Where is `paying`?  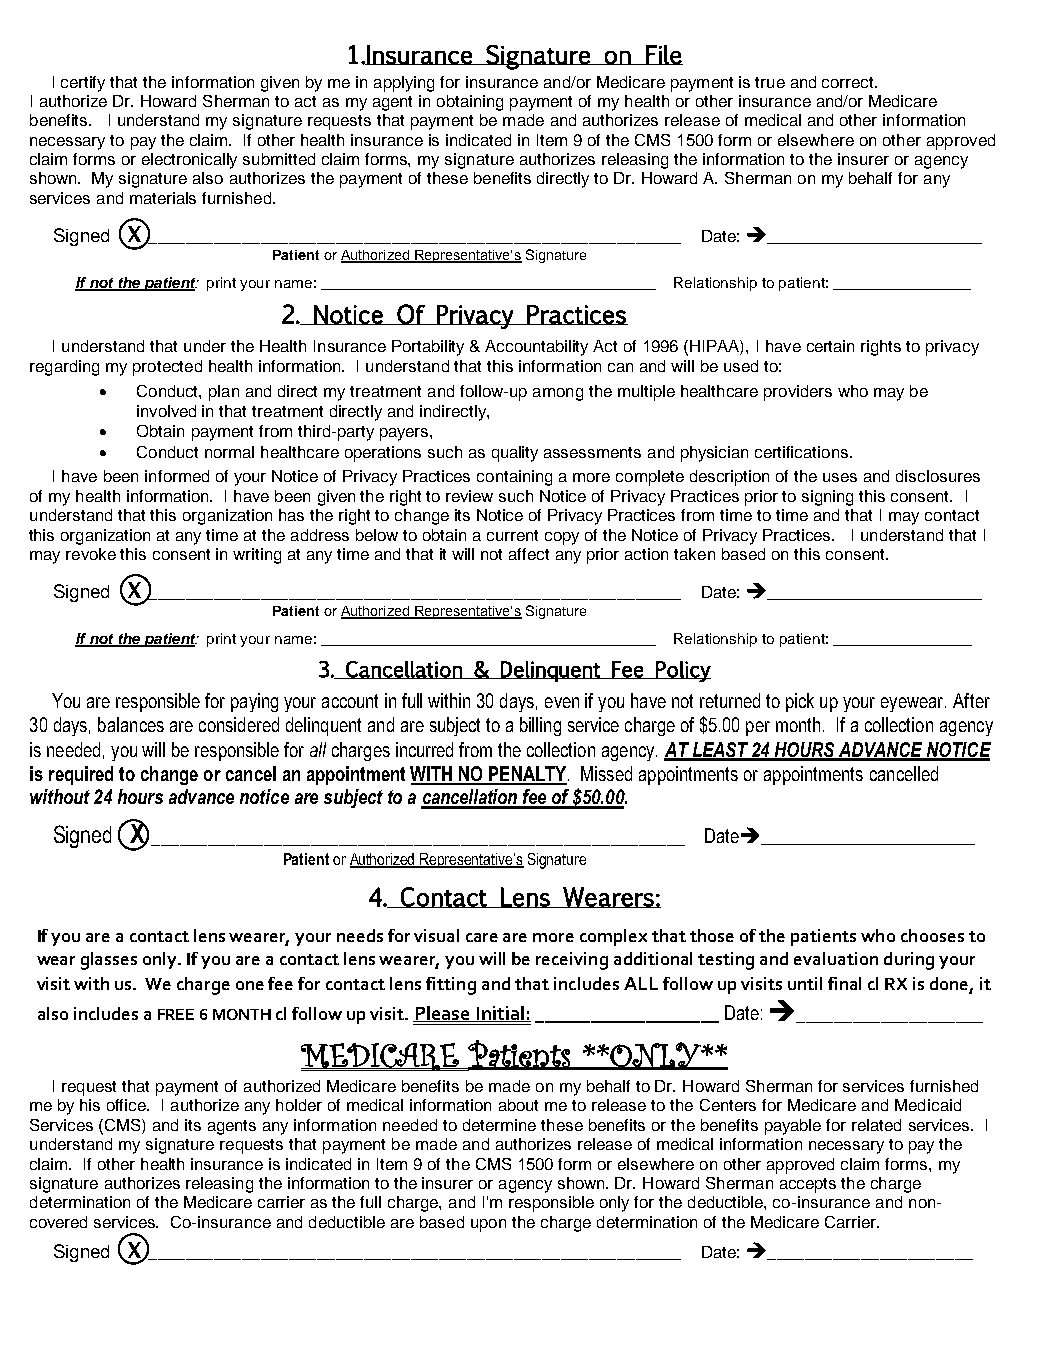 paying is located at coordinates (254, 702).
